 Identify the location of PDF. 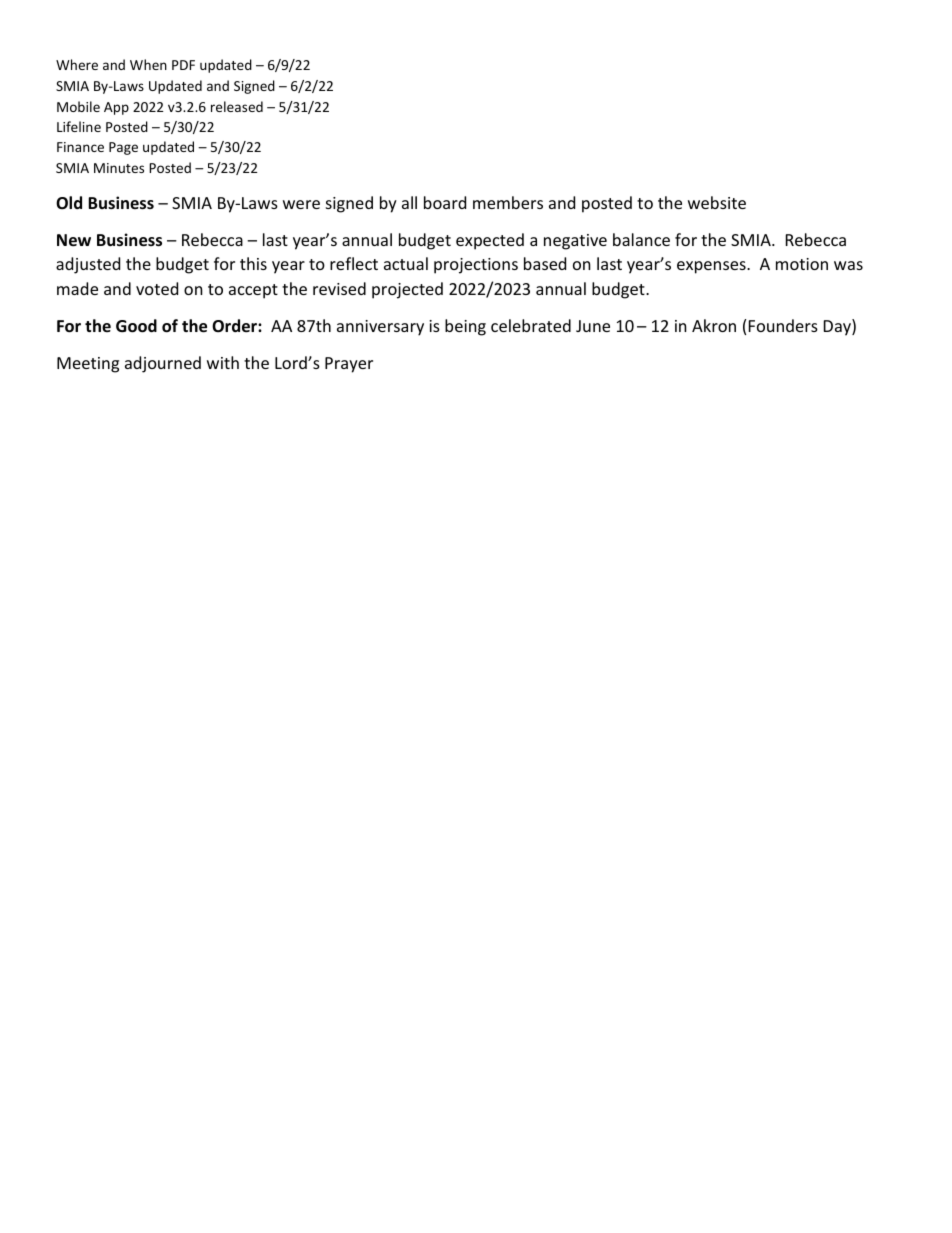
(183, 65).
